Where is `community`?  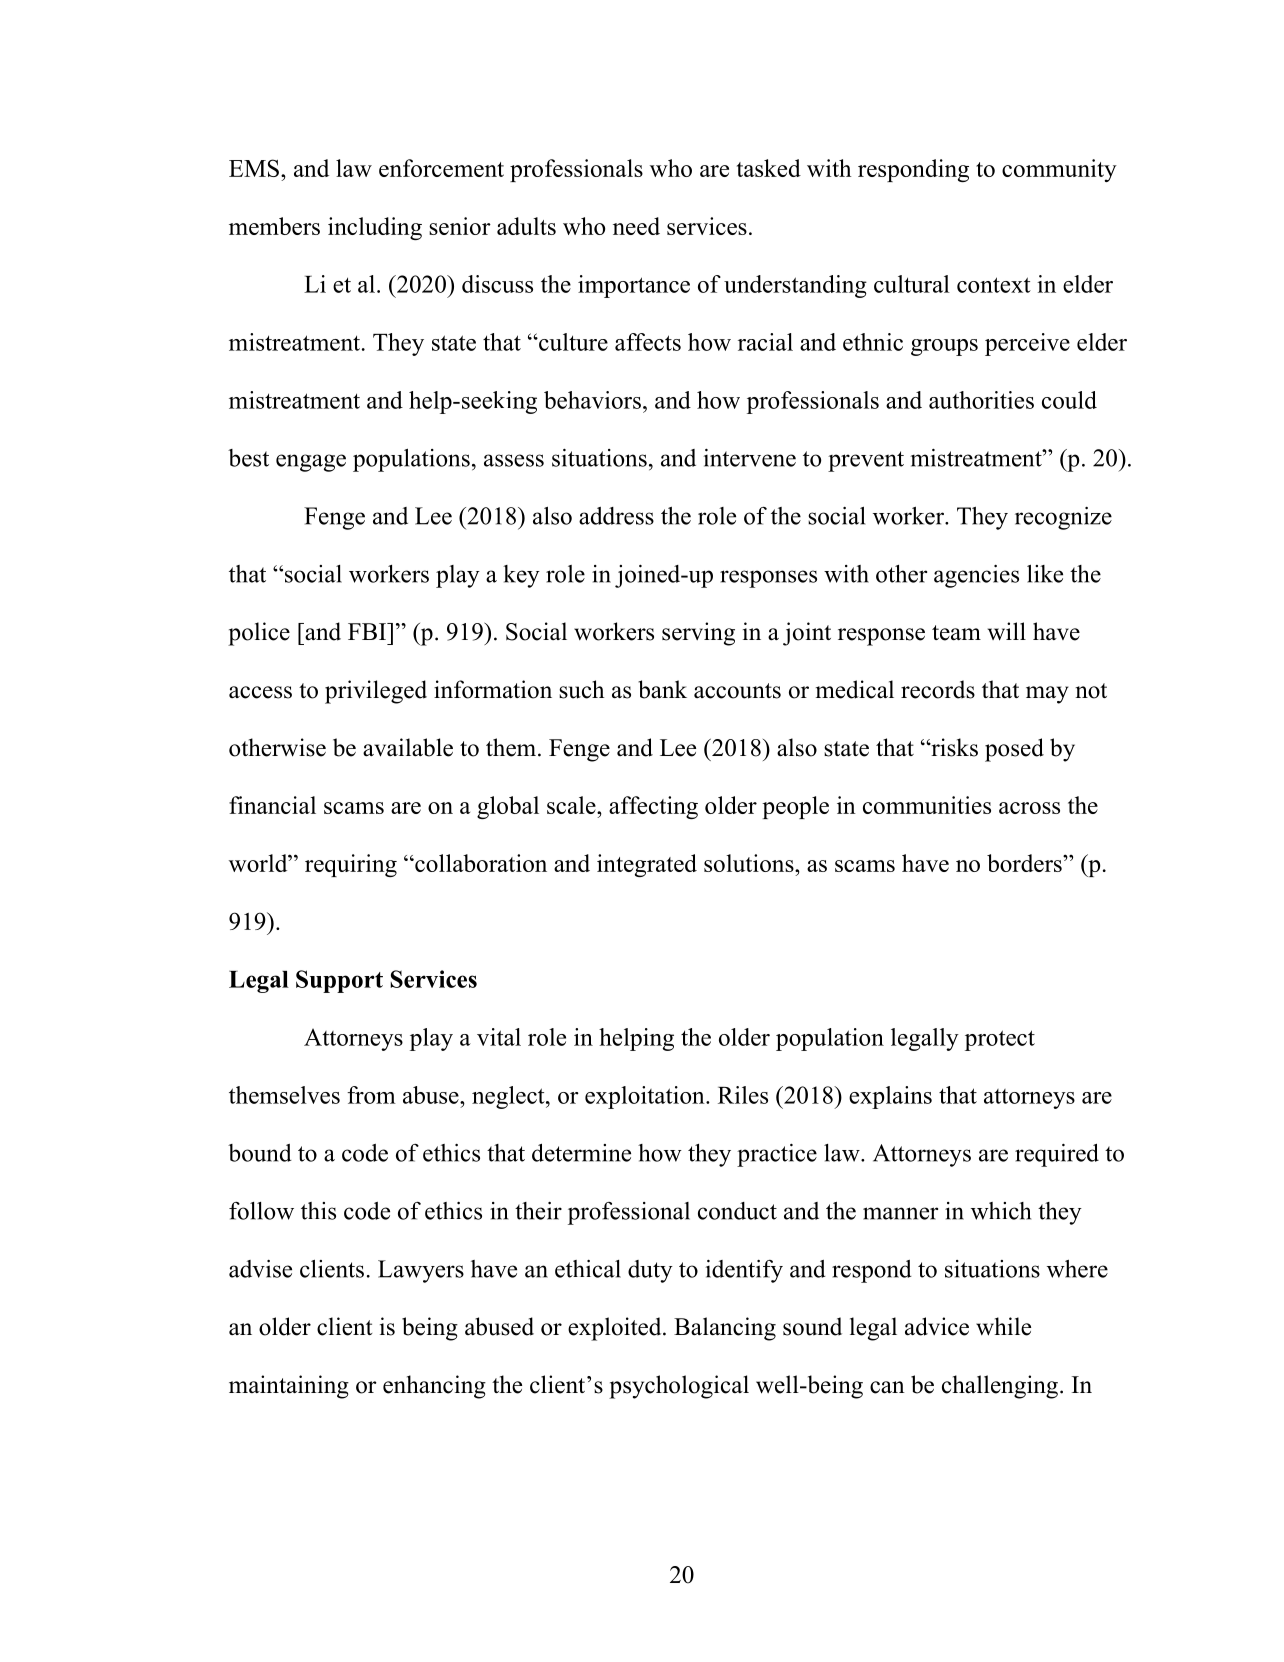
community is located at coordinates (1059, 170).
